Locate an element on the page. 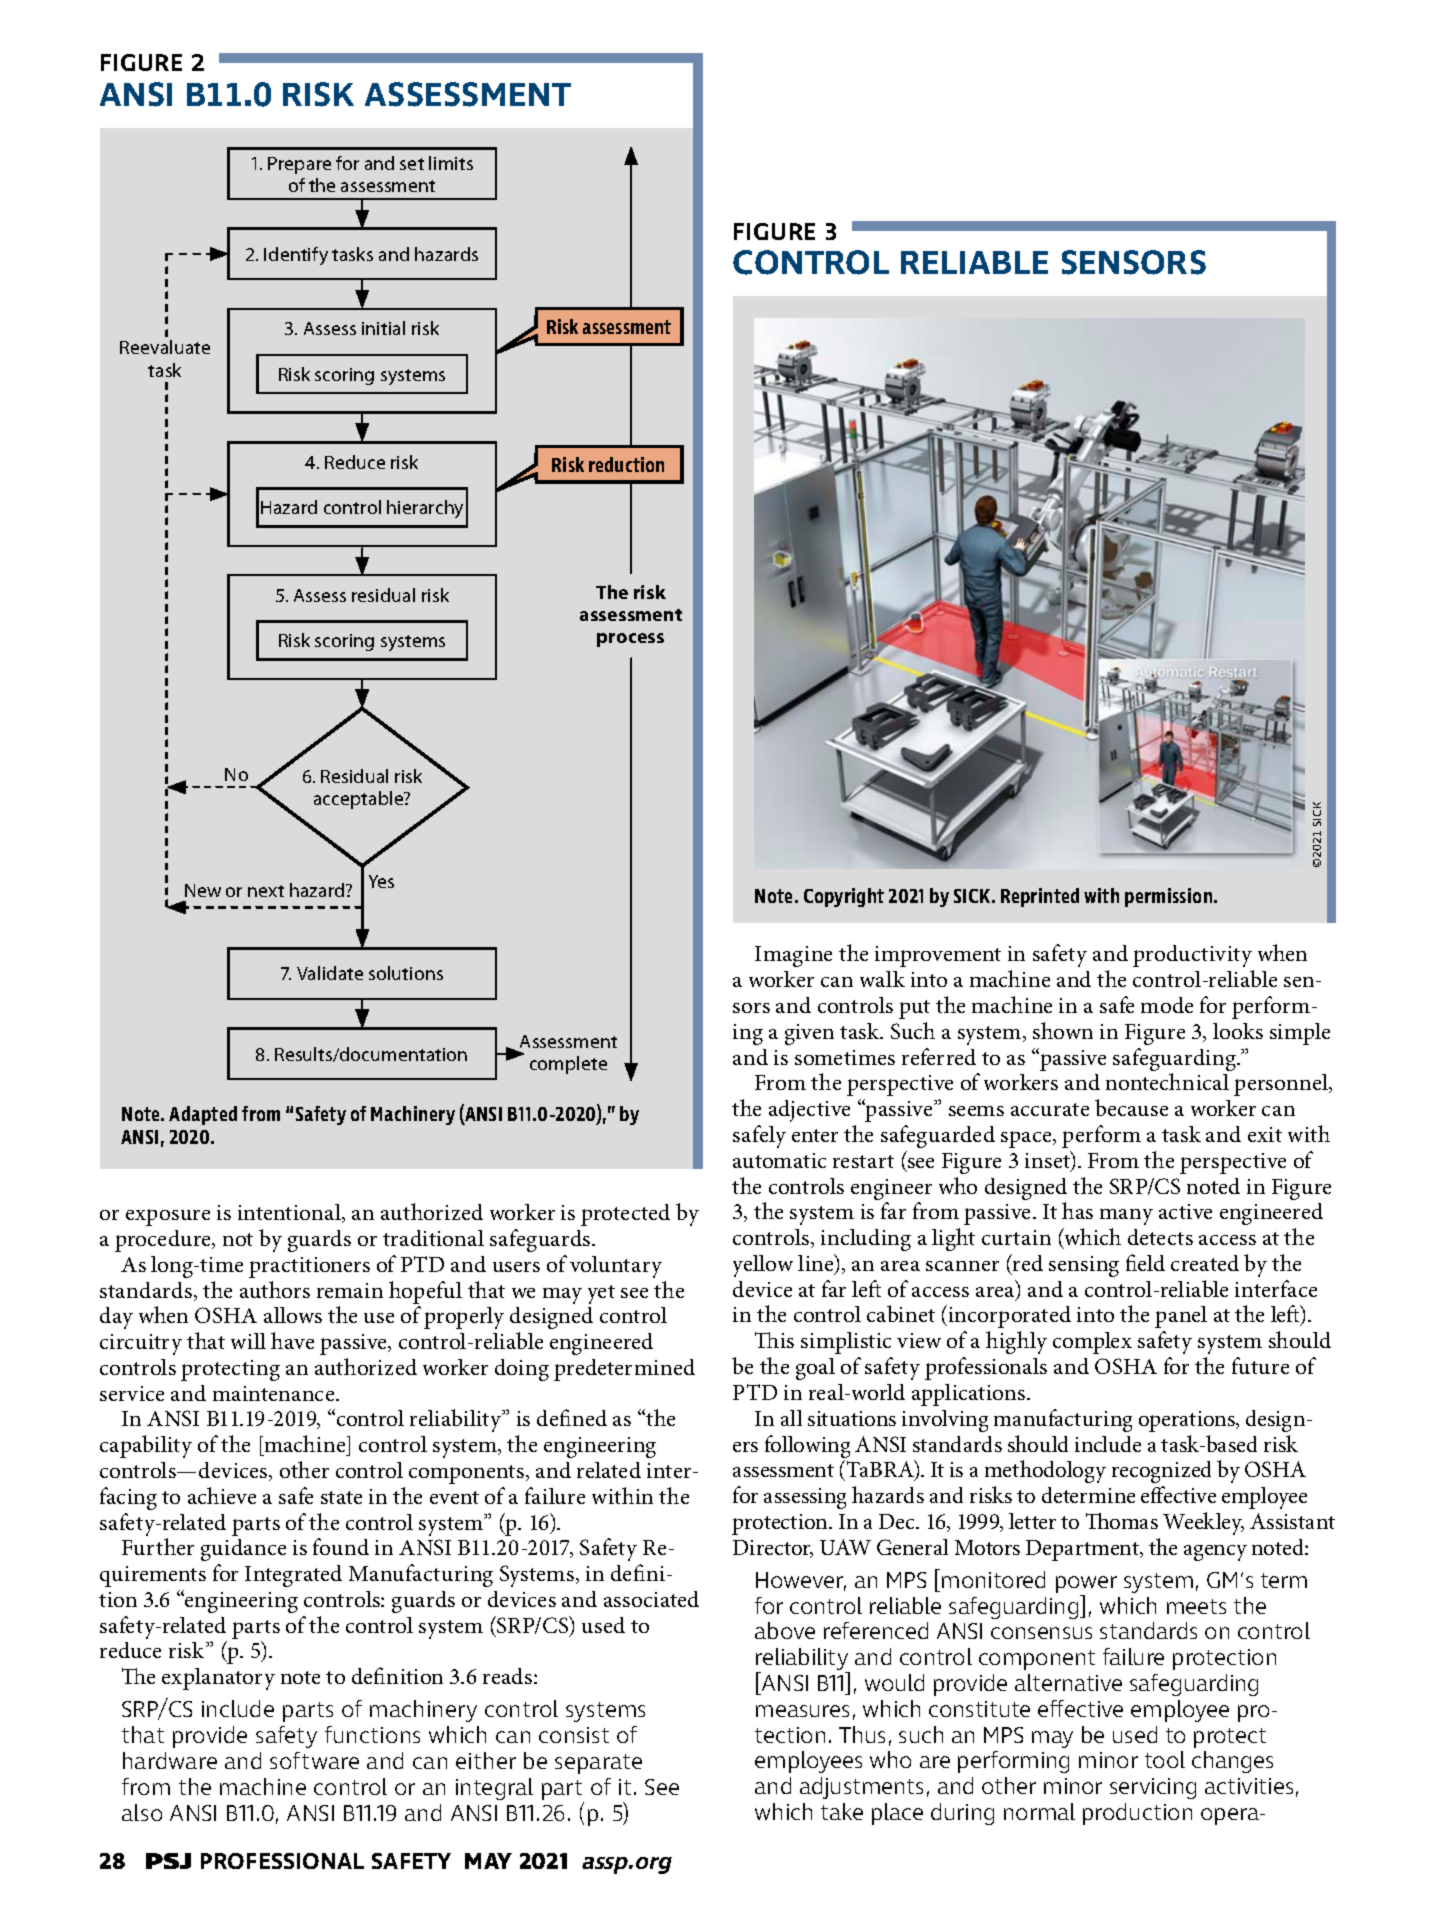  acceptable is located at coordinates (360, 800).
